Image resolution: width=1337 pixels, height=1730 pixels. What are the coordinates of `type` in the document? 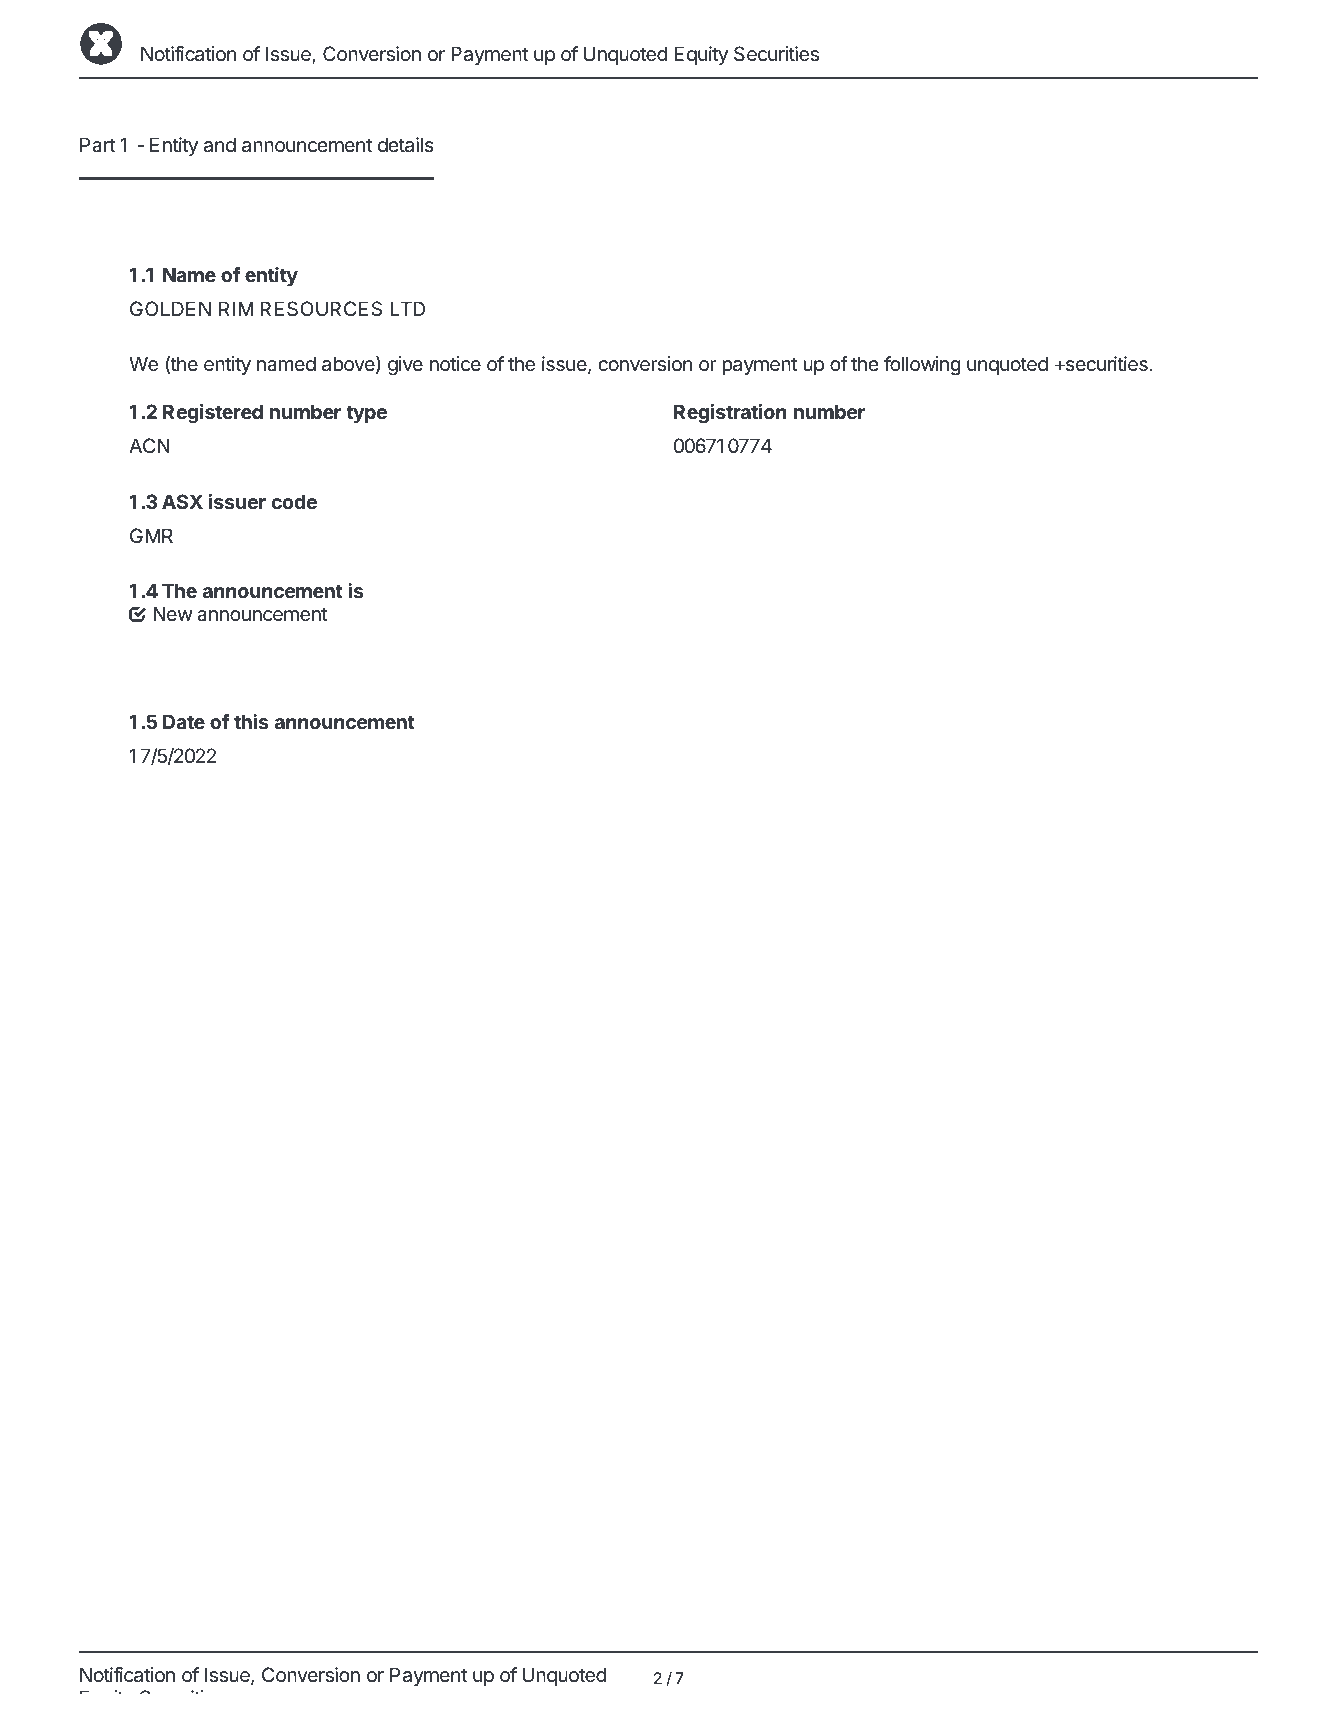 It's located at (366, 414).
